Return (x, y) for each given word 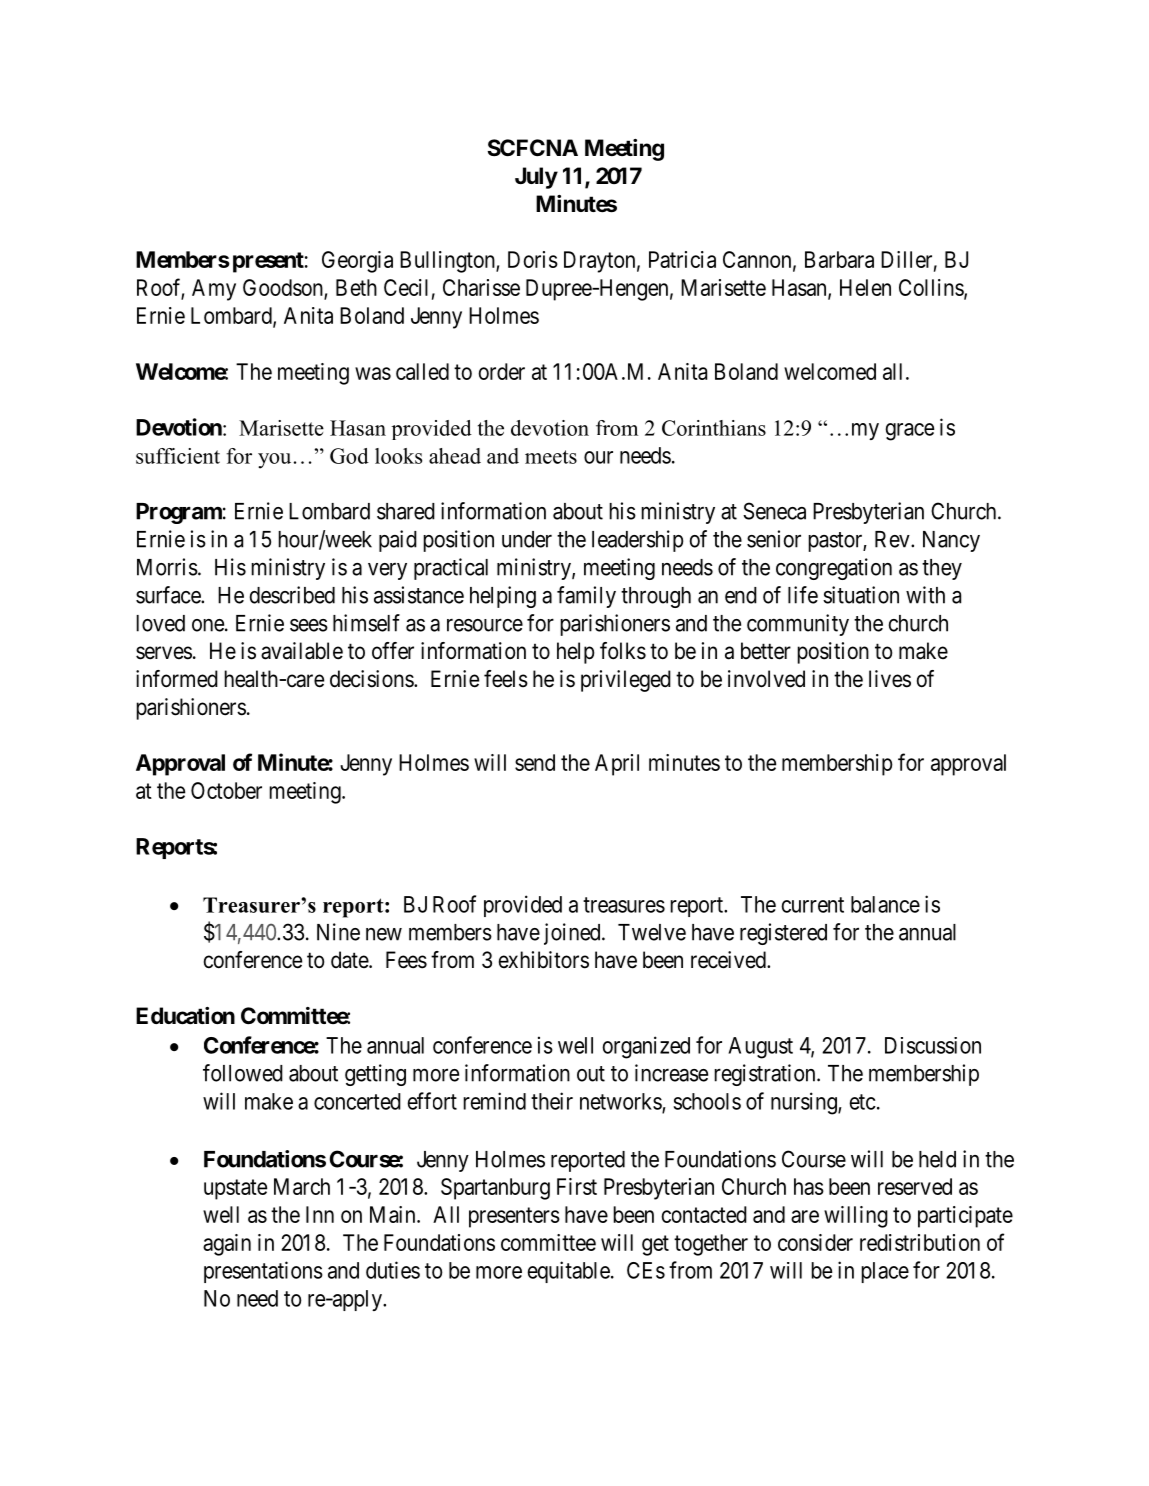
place (885, 1272)
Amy (214, 290)
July (536, 178)
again (227, 1245)
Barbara (839, 259)
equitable (568, 1272)
